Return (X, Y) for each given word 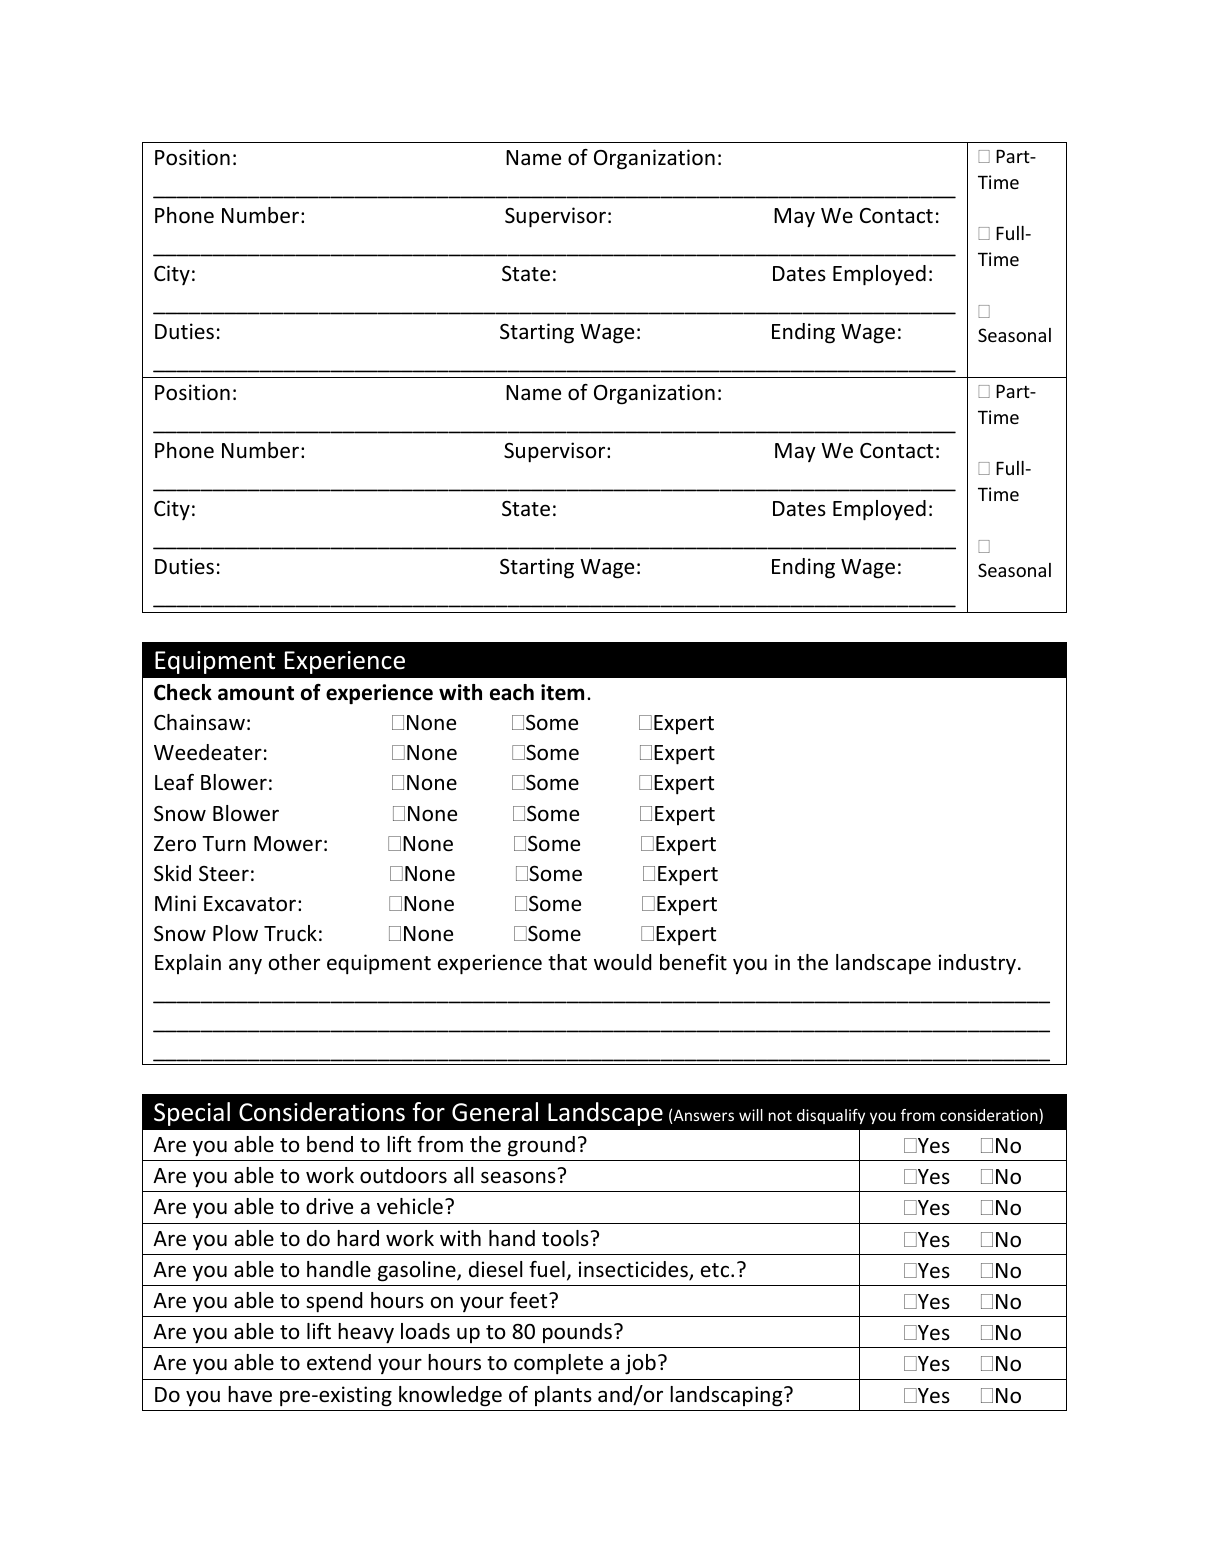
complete (558, 1364)
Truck (290, 933)
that (567, 962)
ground (541, 1146)
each (512, 692)
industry (977, 964)
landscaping (727, 1396)
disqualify (831, 1116)
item (562, 692)
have (250, 1394)
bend (330, 1144)
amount (256, 693)
